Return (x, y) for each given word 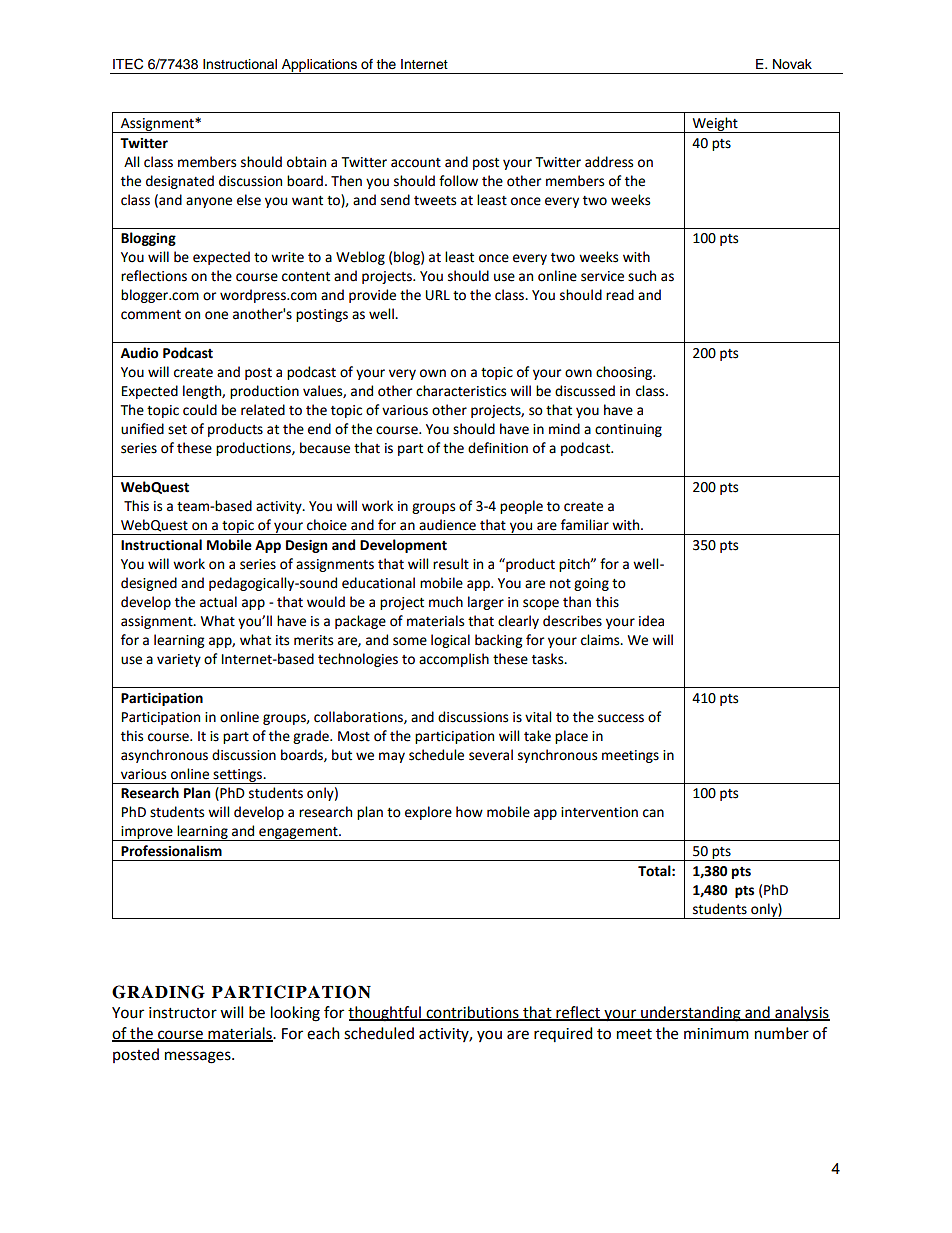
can (653, 813)
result (451, 564)
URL (438, 295)
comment (151, 315)
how (469, 812)
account (416, 163)
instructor (183, 1013)
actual (218, 602)
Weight (715, 125)
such (642, 276)
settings (237, 776)
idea (651, 621)
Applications (319, 66)
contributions (472, 1013)
